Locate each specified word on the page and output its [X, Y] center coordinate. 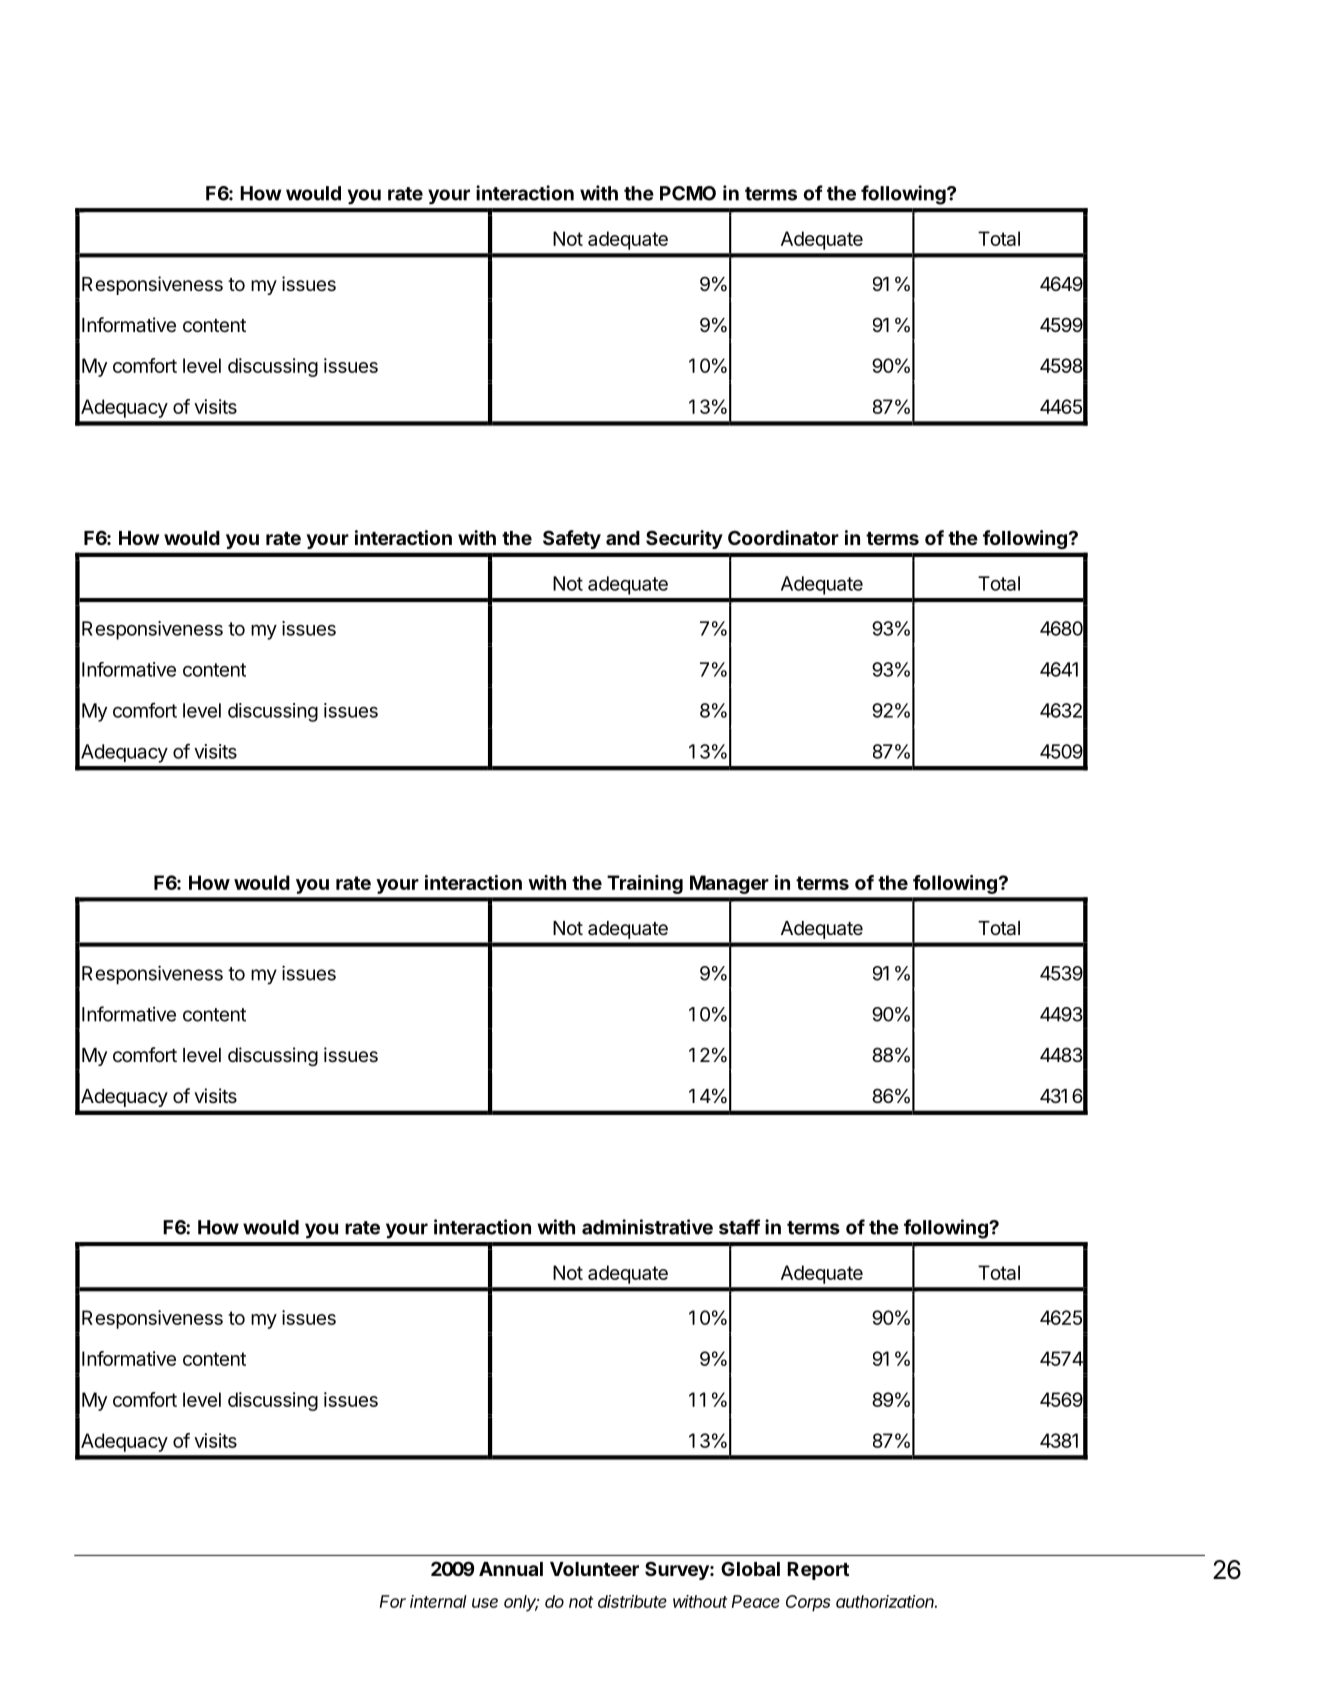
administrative [647, 1227]
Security [684, 539]
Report [818, 1571]
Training [645, 884]
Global [750, 1568]
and [623, 538]
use [485, 1603]
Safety [572, 539]
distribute [632, 1601]
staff [739, 1227]
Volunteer [594, 1569]
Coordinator [783, 537]
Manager [729, 884]
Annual [511, 1569]
